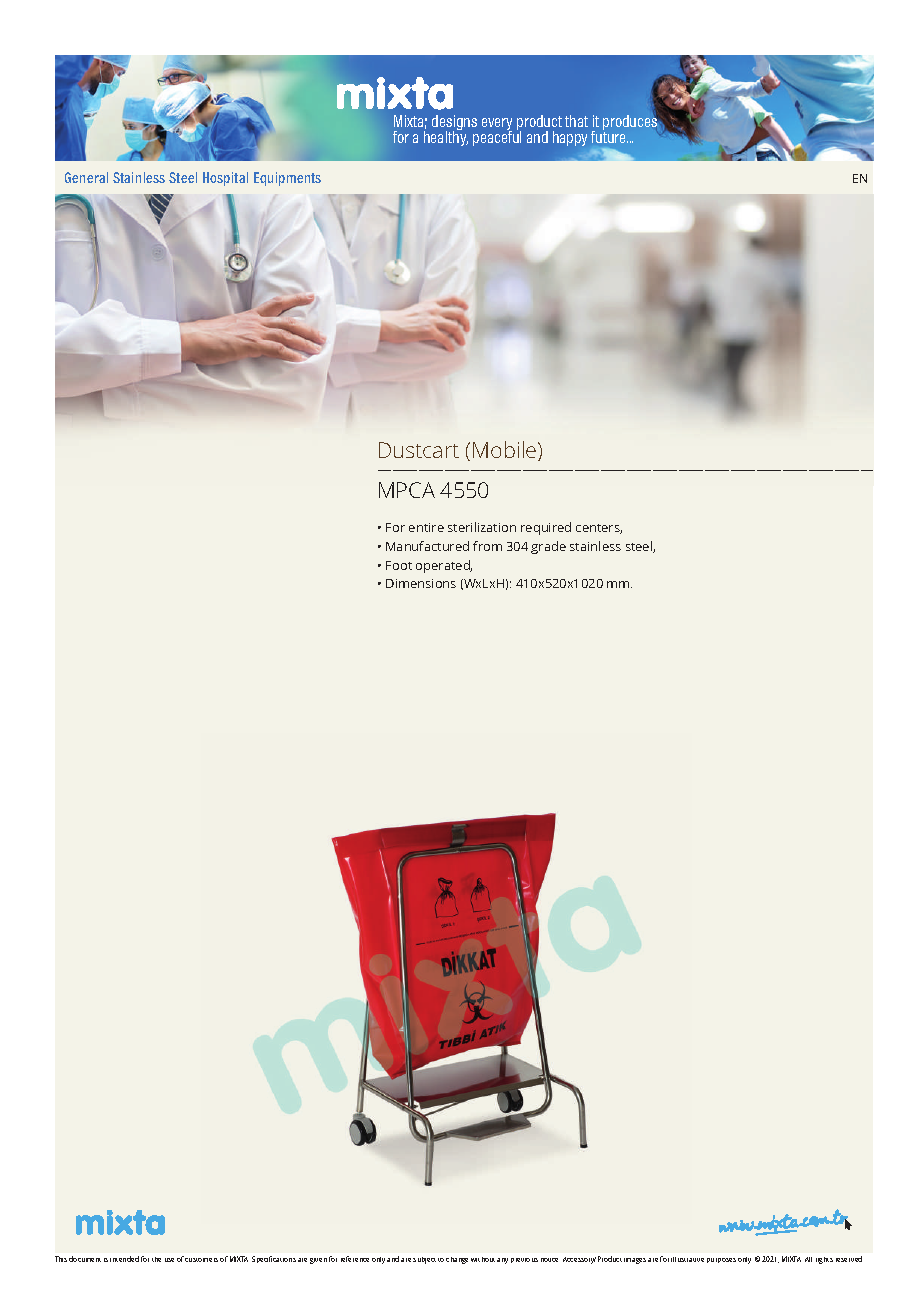 This screenshot has height=1308, width=924. What do you see at coordinates (421, 583) in the screenshot?
I see `Dimensions` at bounding box center [421, 583].
